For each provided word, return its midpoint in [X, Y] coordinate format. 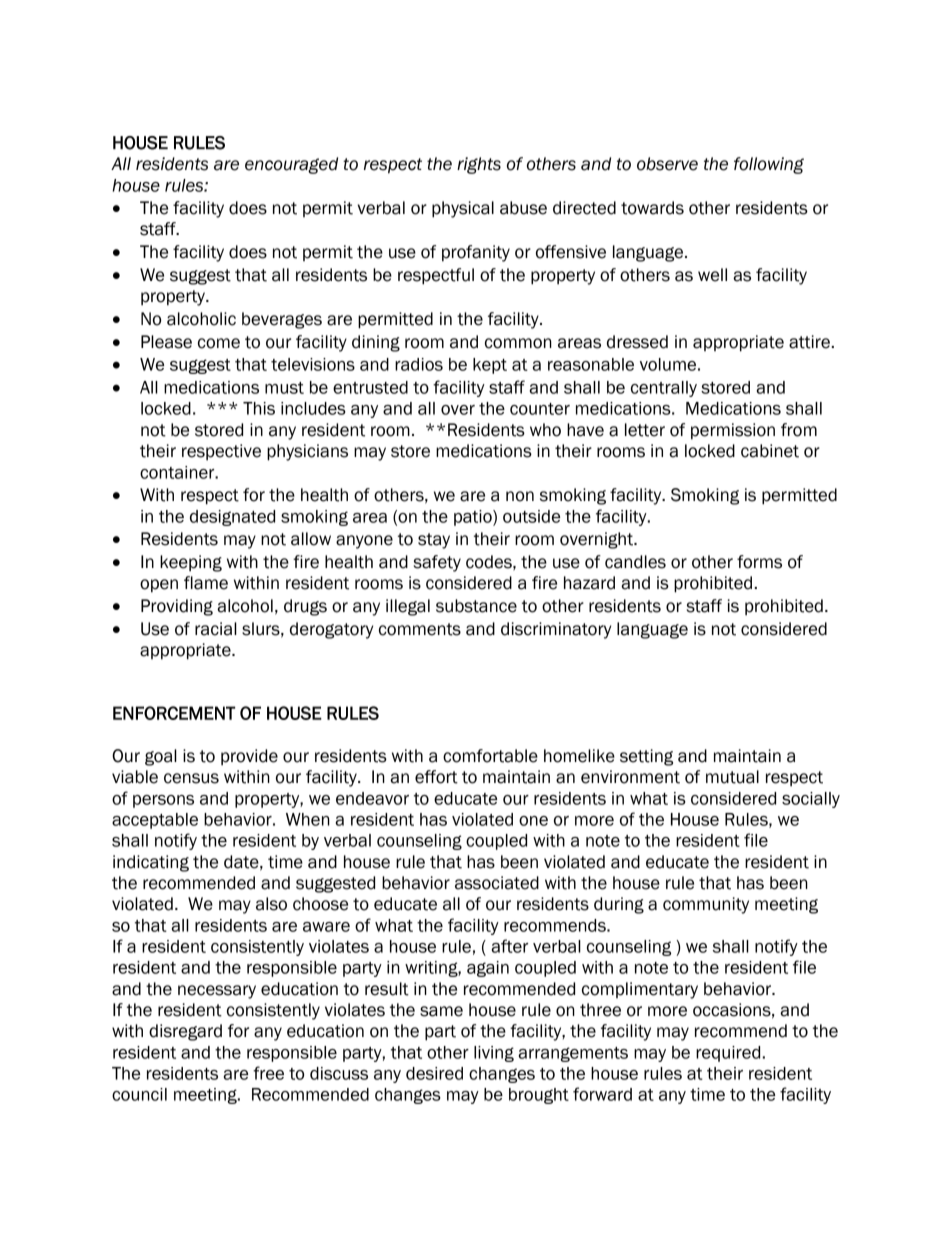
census [191, 778]
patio [474, 518]
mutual [732, 777]
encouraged [291, 165]
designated [232, 518]
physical [463, 209]
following [769, 165]
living [494, 1054]
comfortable [490, 756]
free [268, 1073]
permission [733, 431]
